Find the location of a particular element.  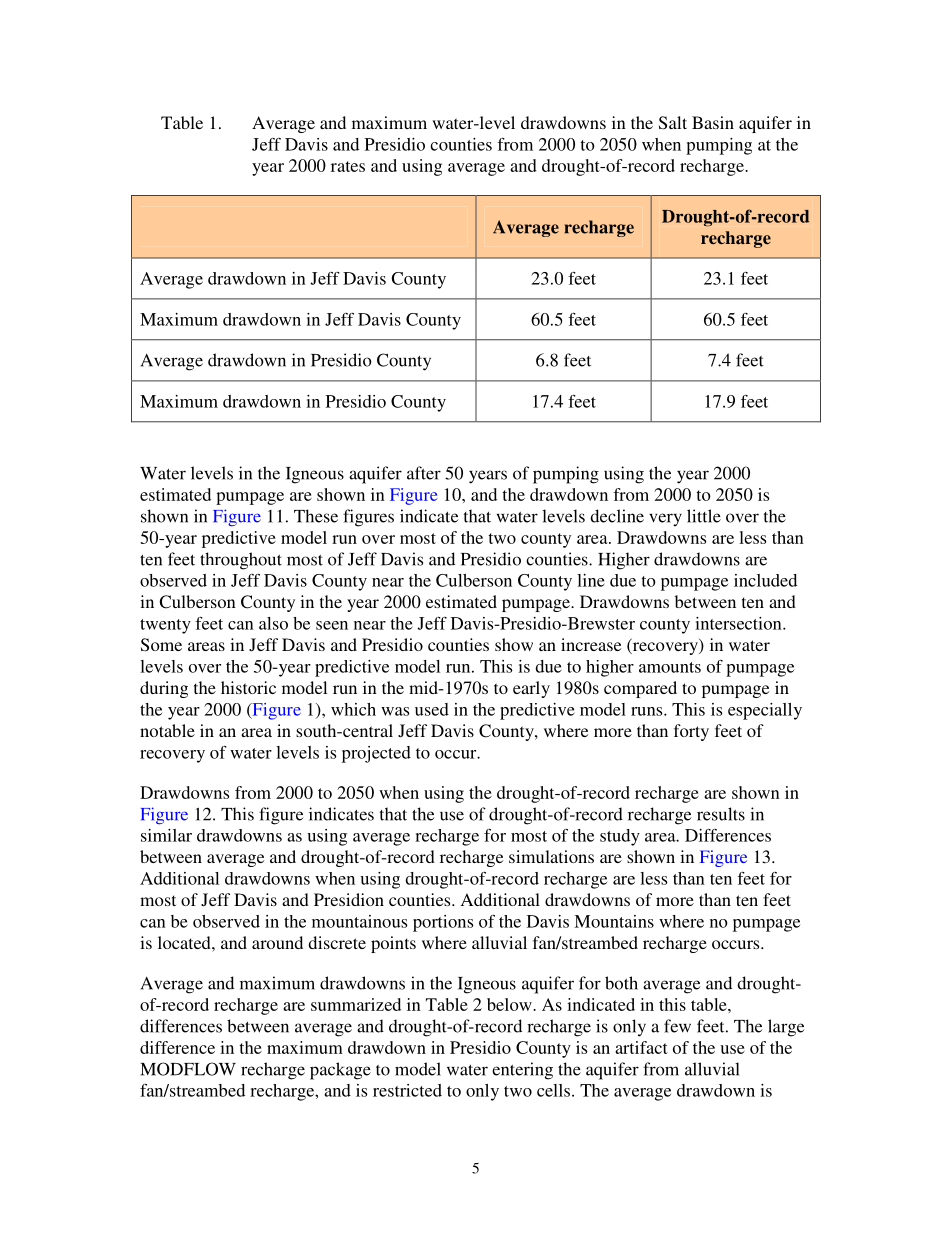

These is located at coordinates (316, 516).
